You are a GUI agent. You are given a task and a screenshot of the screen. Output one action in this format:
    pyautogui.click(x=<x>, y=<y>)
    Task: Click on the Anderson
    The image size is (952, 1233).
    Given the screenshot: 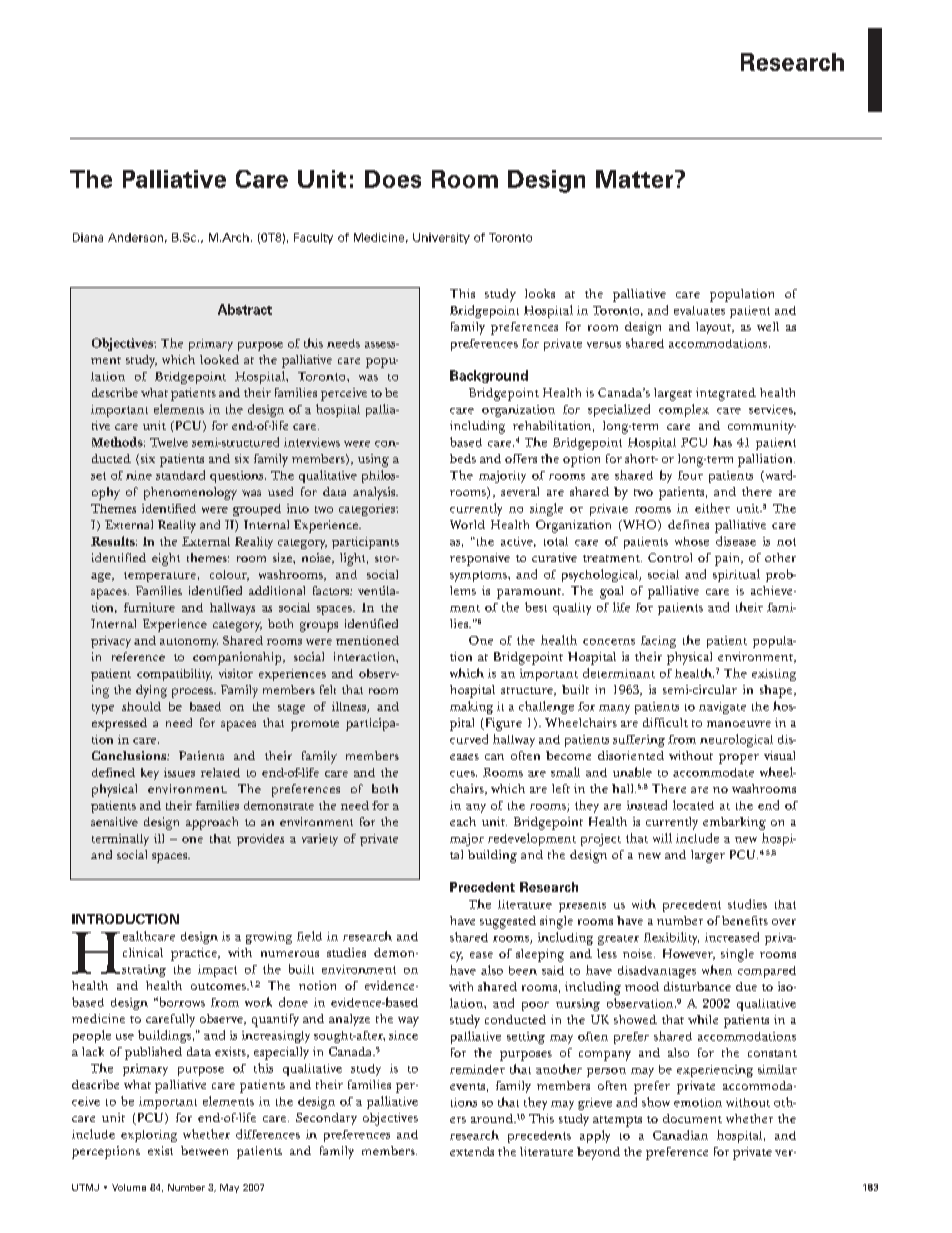 What is the action you would take?
    pyautogui.click(x=135, y=237)
